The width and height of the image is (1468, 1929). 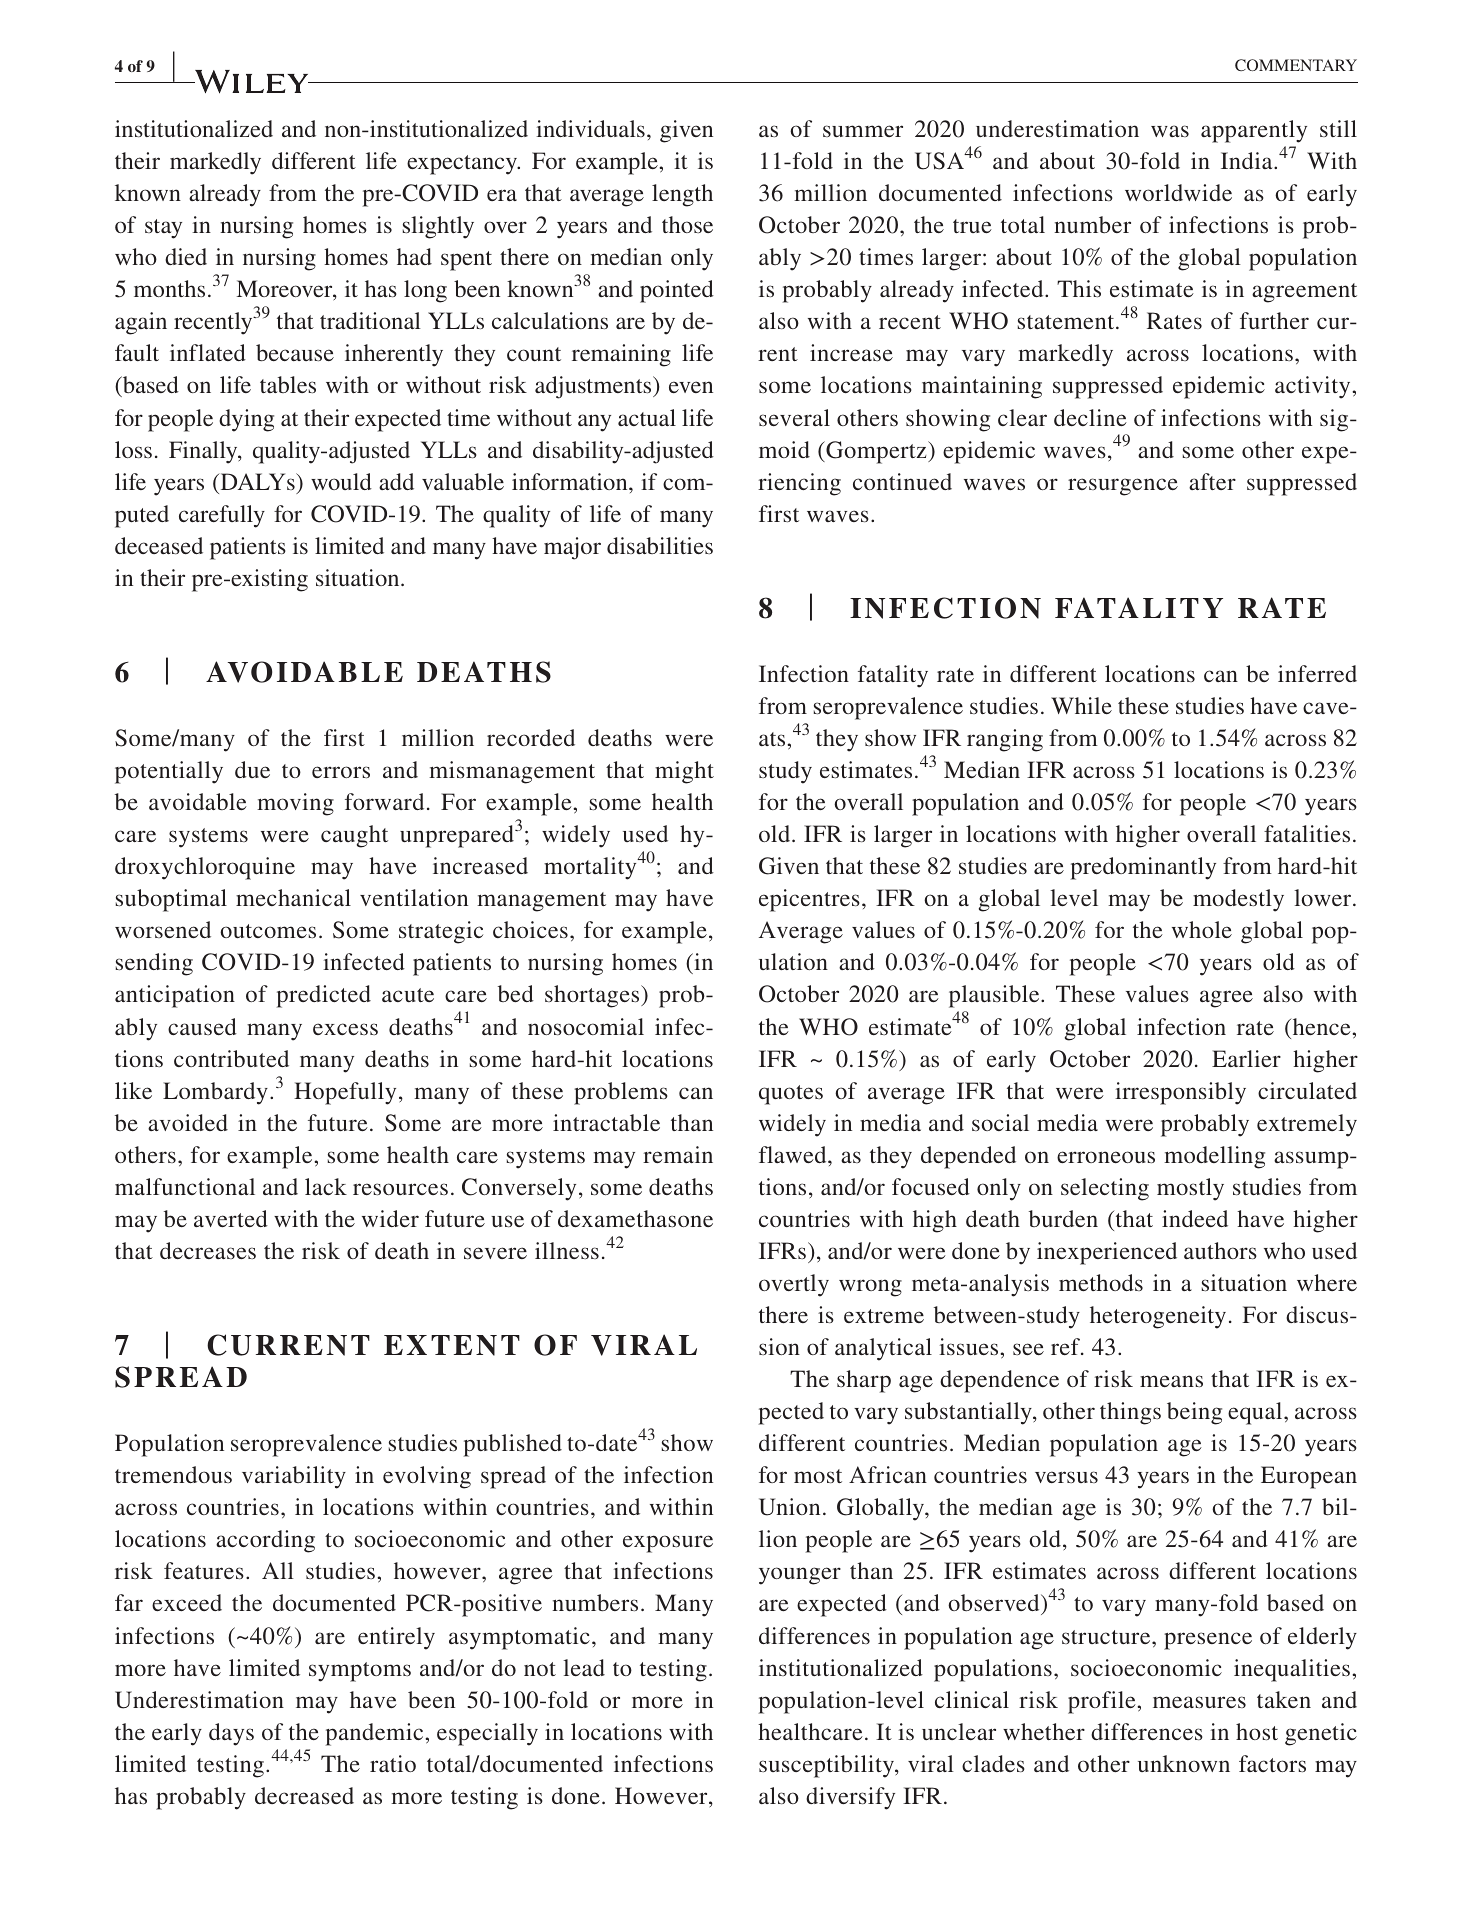 I want to click on due, so click(x=252, y=769).
